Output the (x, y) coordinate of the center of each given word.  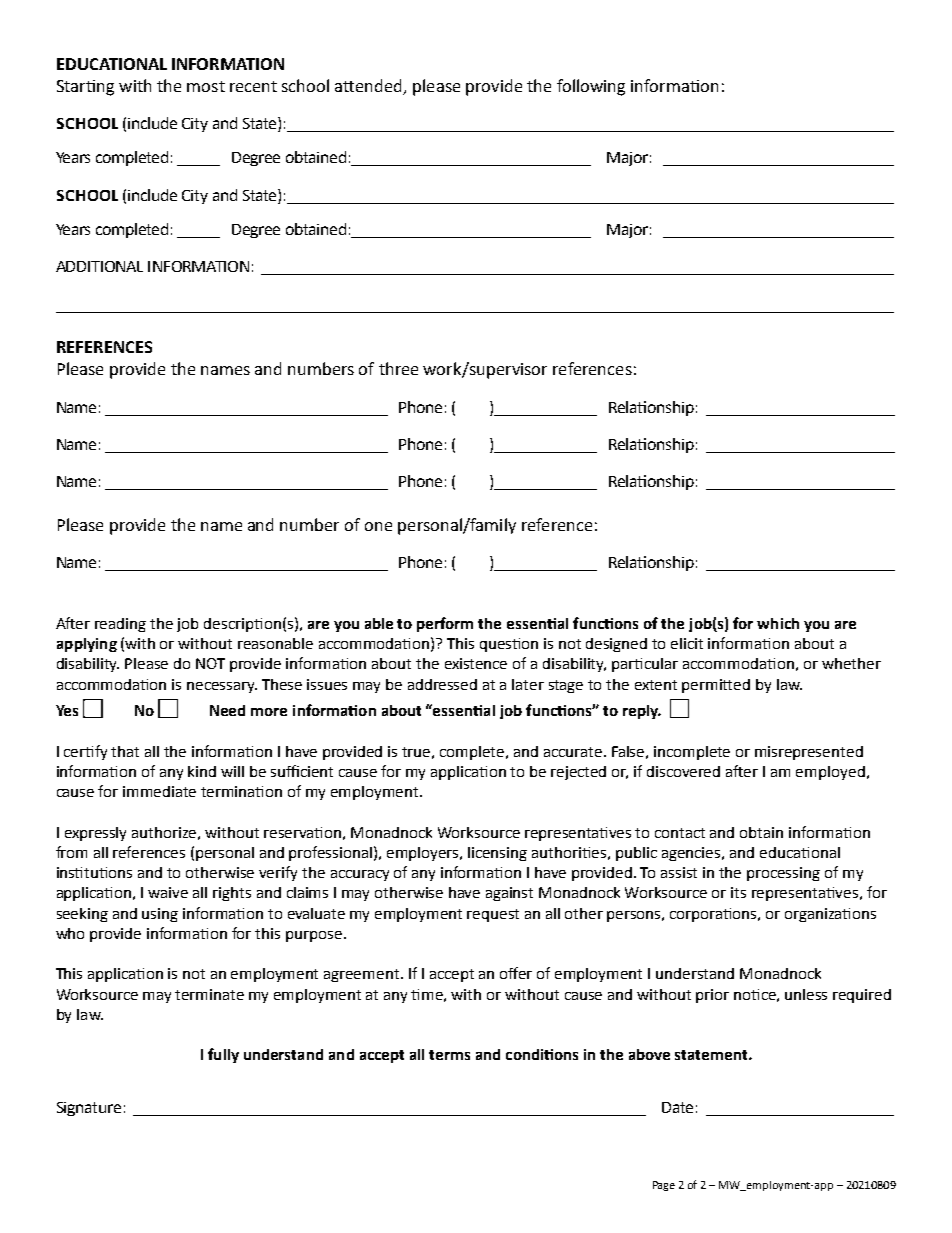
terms (449, 1055)
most (206, 86)
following (591, 87)
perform (445, 624)
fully (223, 1055)
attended (370, 86)
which (778, 623)
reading (120, 625)
